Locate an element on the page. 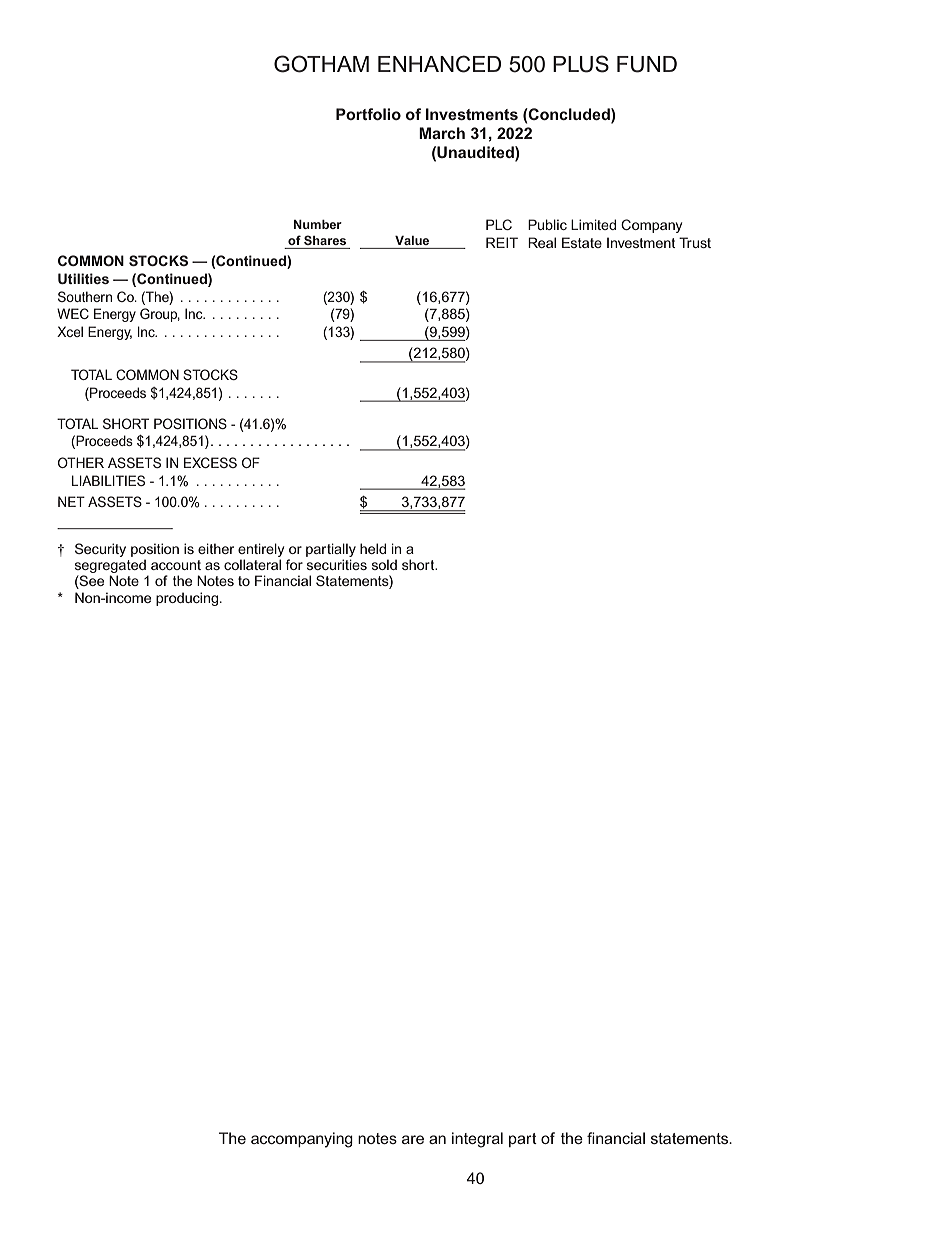 The width and height of the document is (952, 1241). producing is located at coordinates (188, 599).
